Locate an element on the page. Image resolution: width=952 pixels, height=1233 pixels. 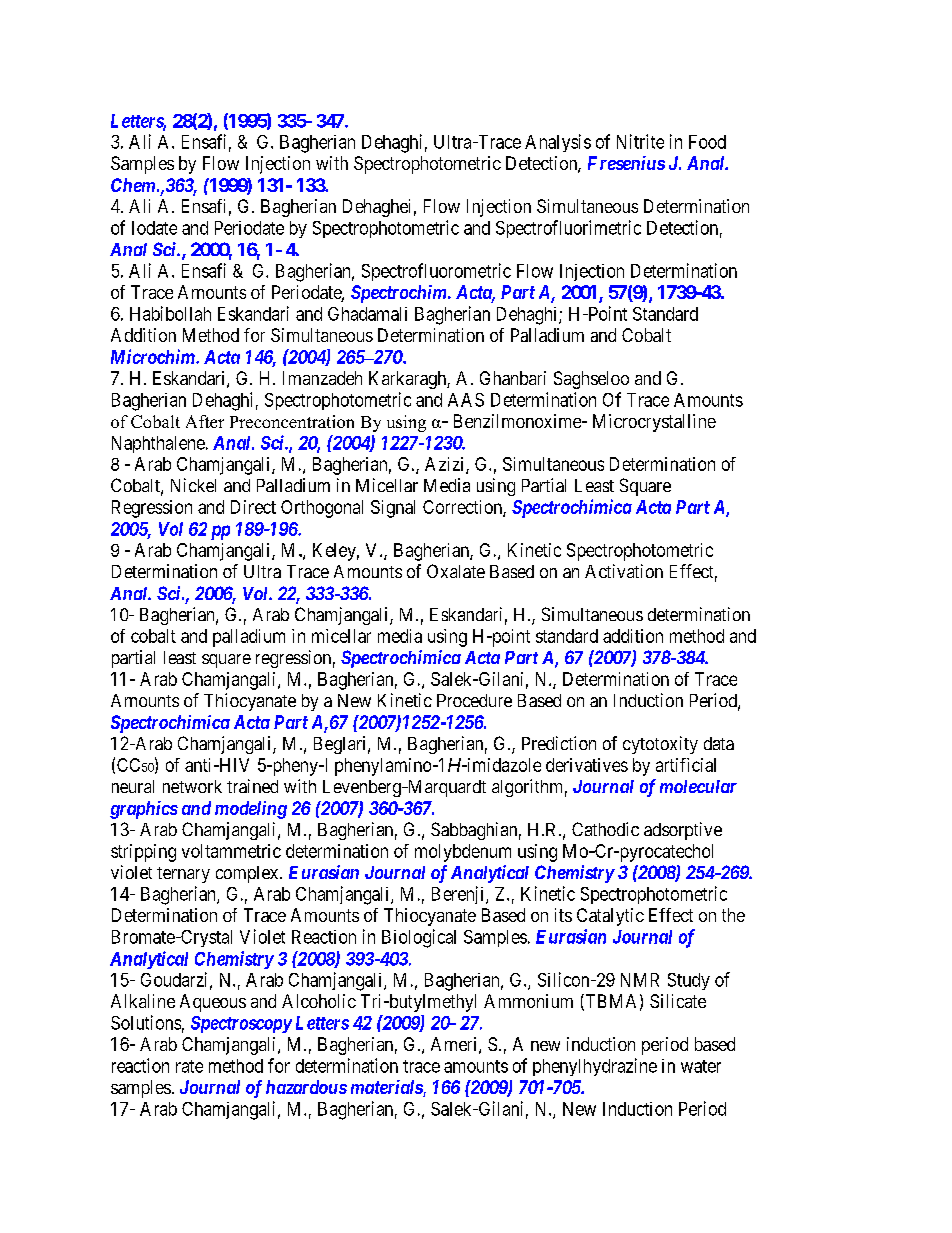
After is located at coordinates (205, 421).
